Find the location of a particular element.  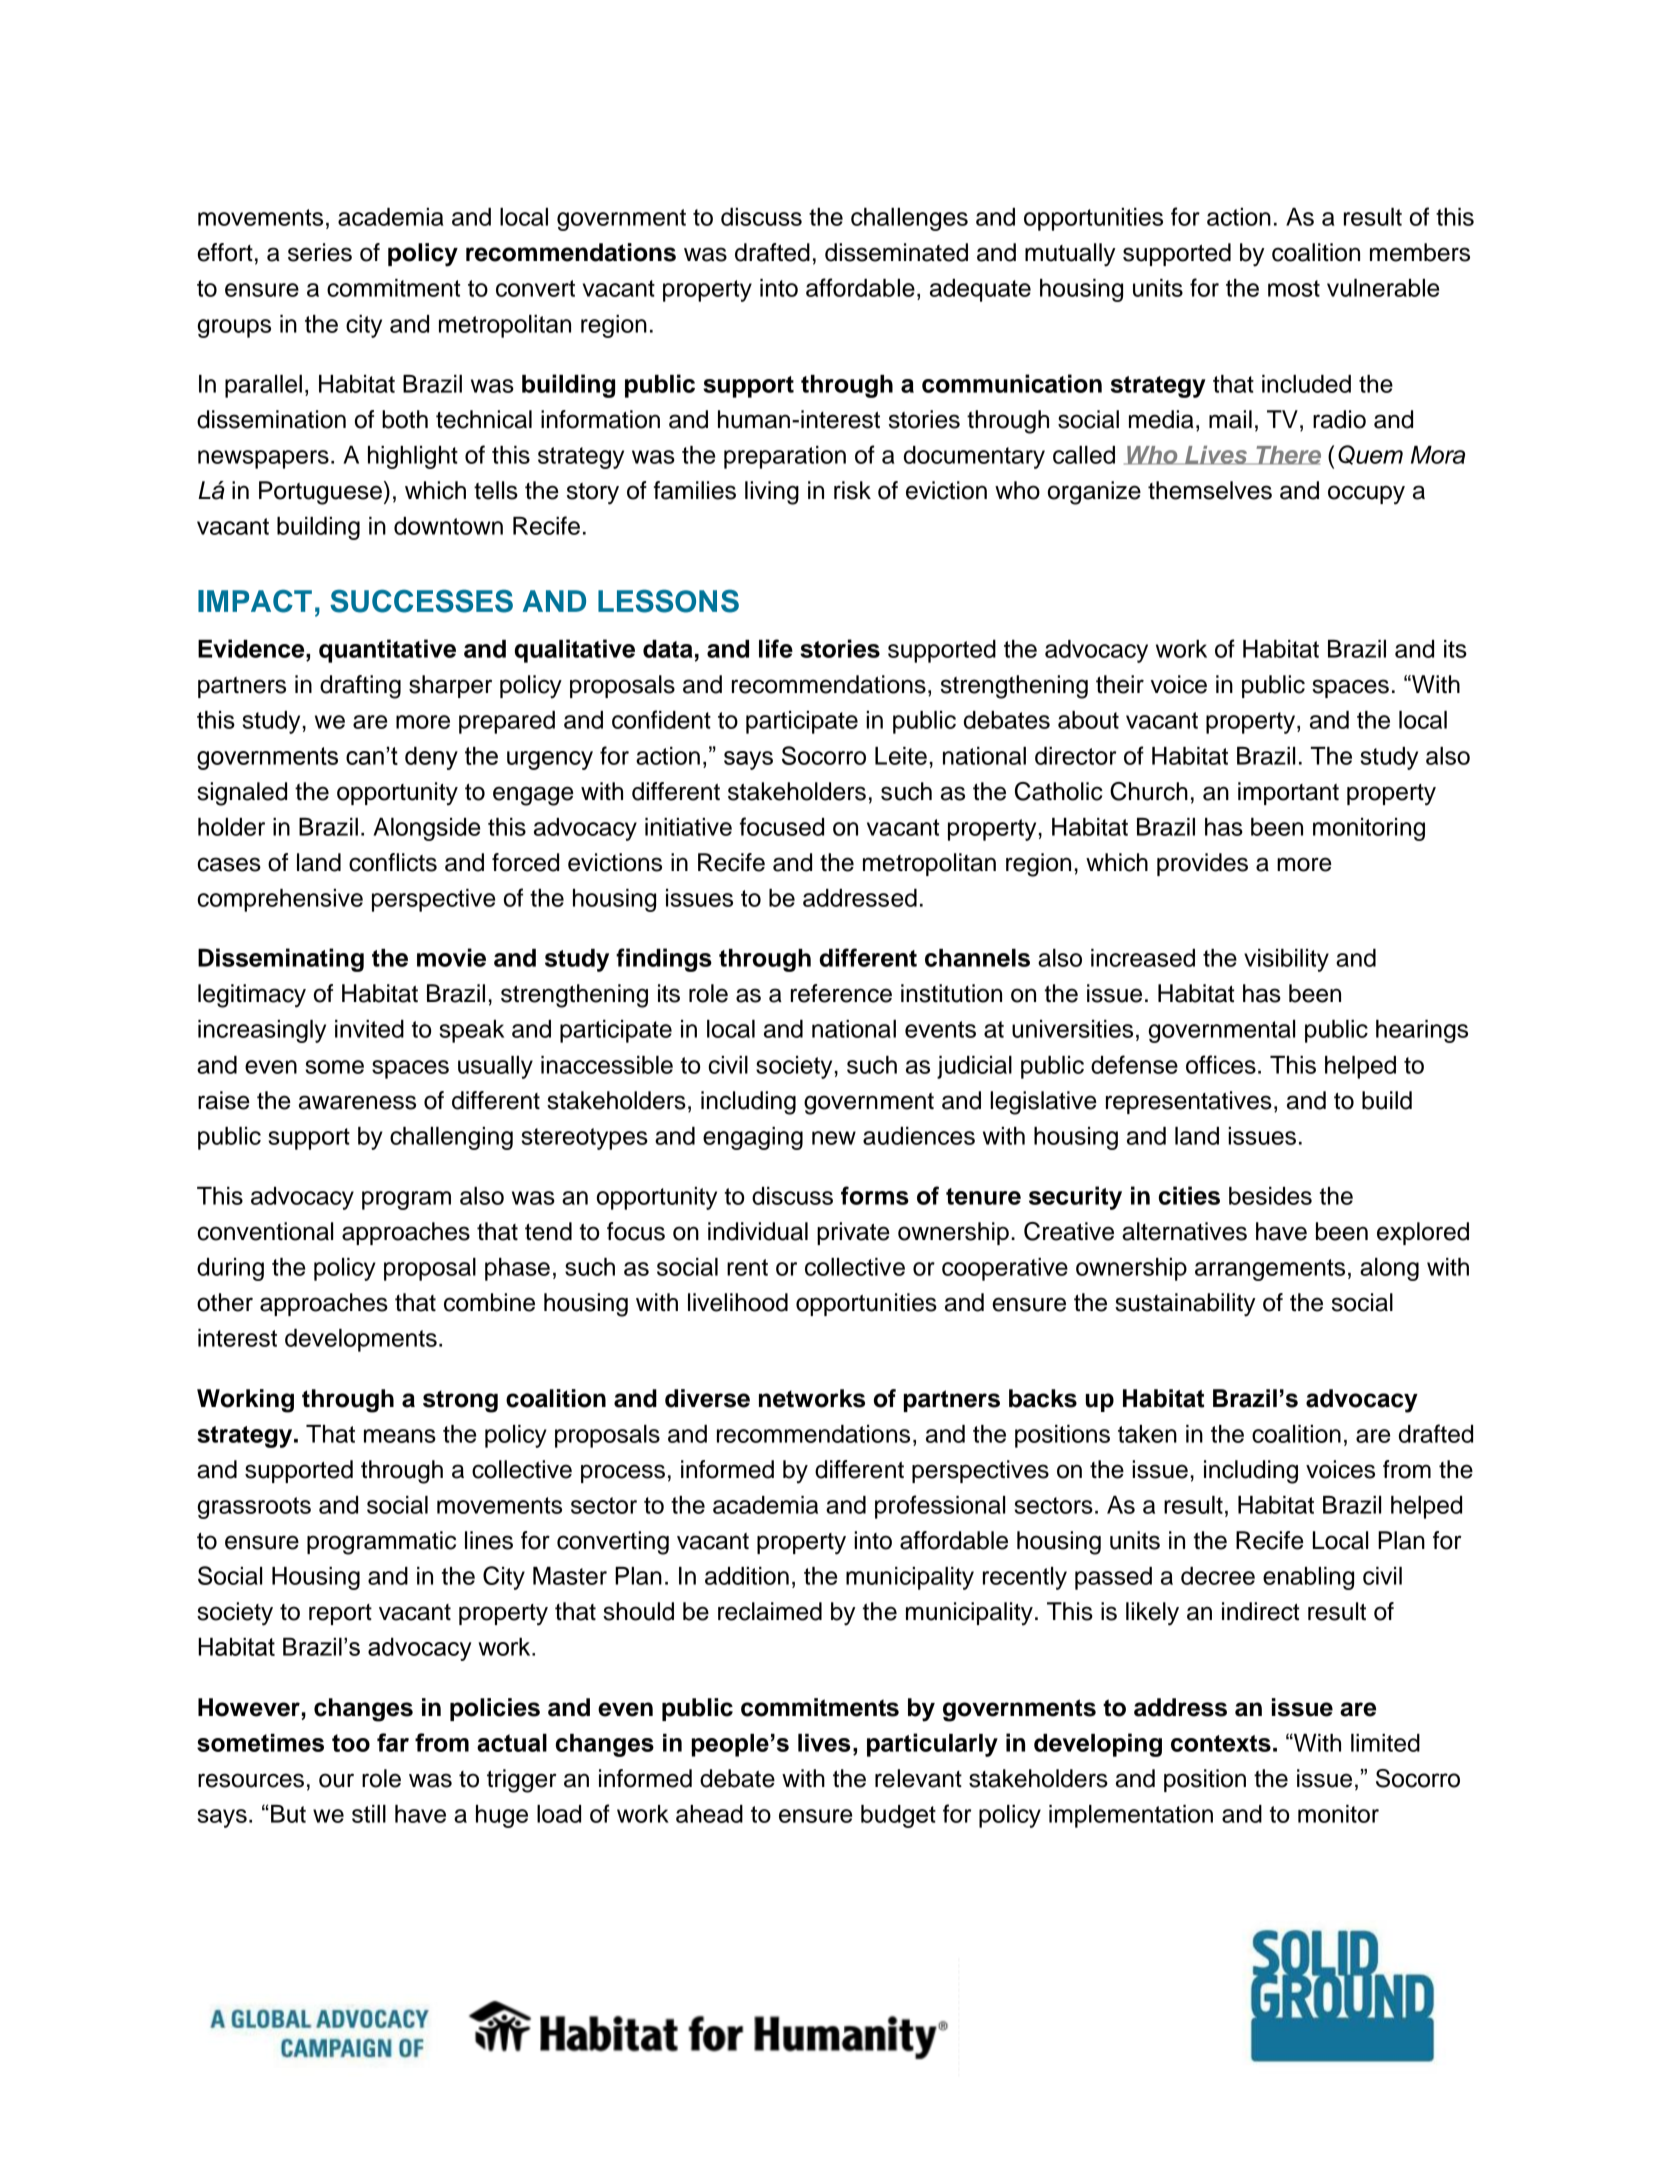

reference is located at coordinates (841, 993).
